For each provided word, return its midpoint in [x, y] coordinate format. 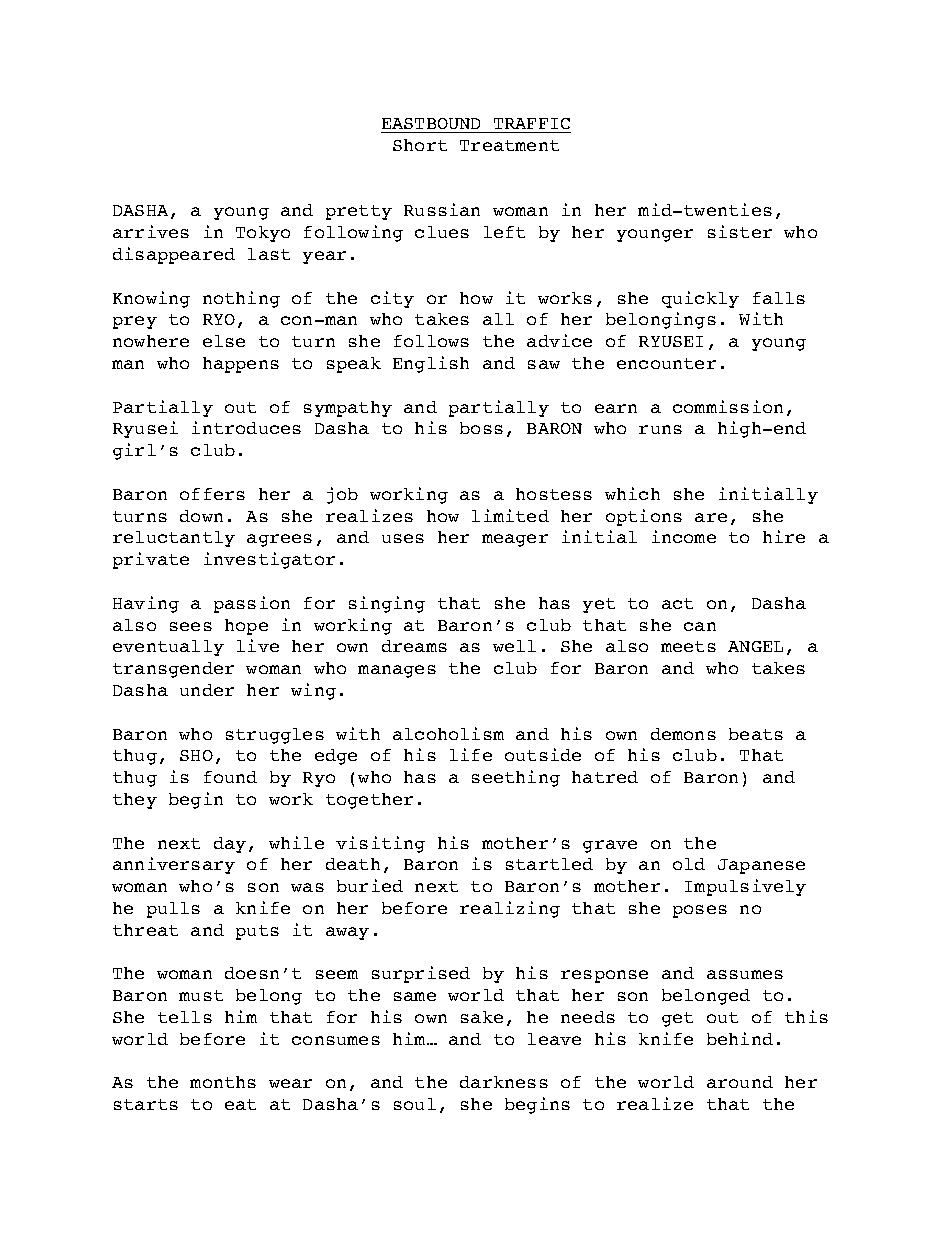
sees [191, 626]
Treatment [509, 145]
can [700, 626]
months [223, 1082]
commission [728, 406]
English [431, 364]
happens [241, 365]
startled [549, 864]
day [230, 845]
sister [740, 231]
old [689, 864]
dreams [414, 646]
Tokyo [263, 234]
